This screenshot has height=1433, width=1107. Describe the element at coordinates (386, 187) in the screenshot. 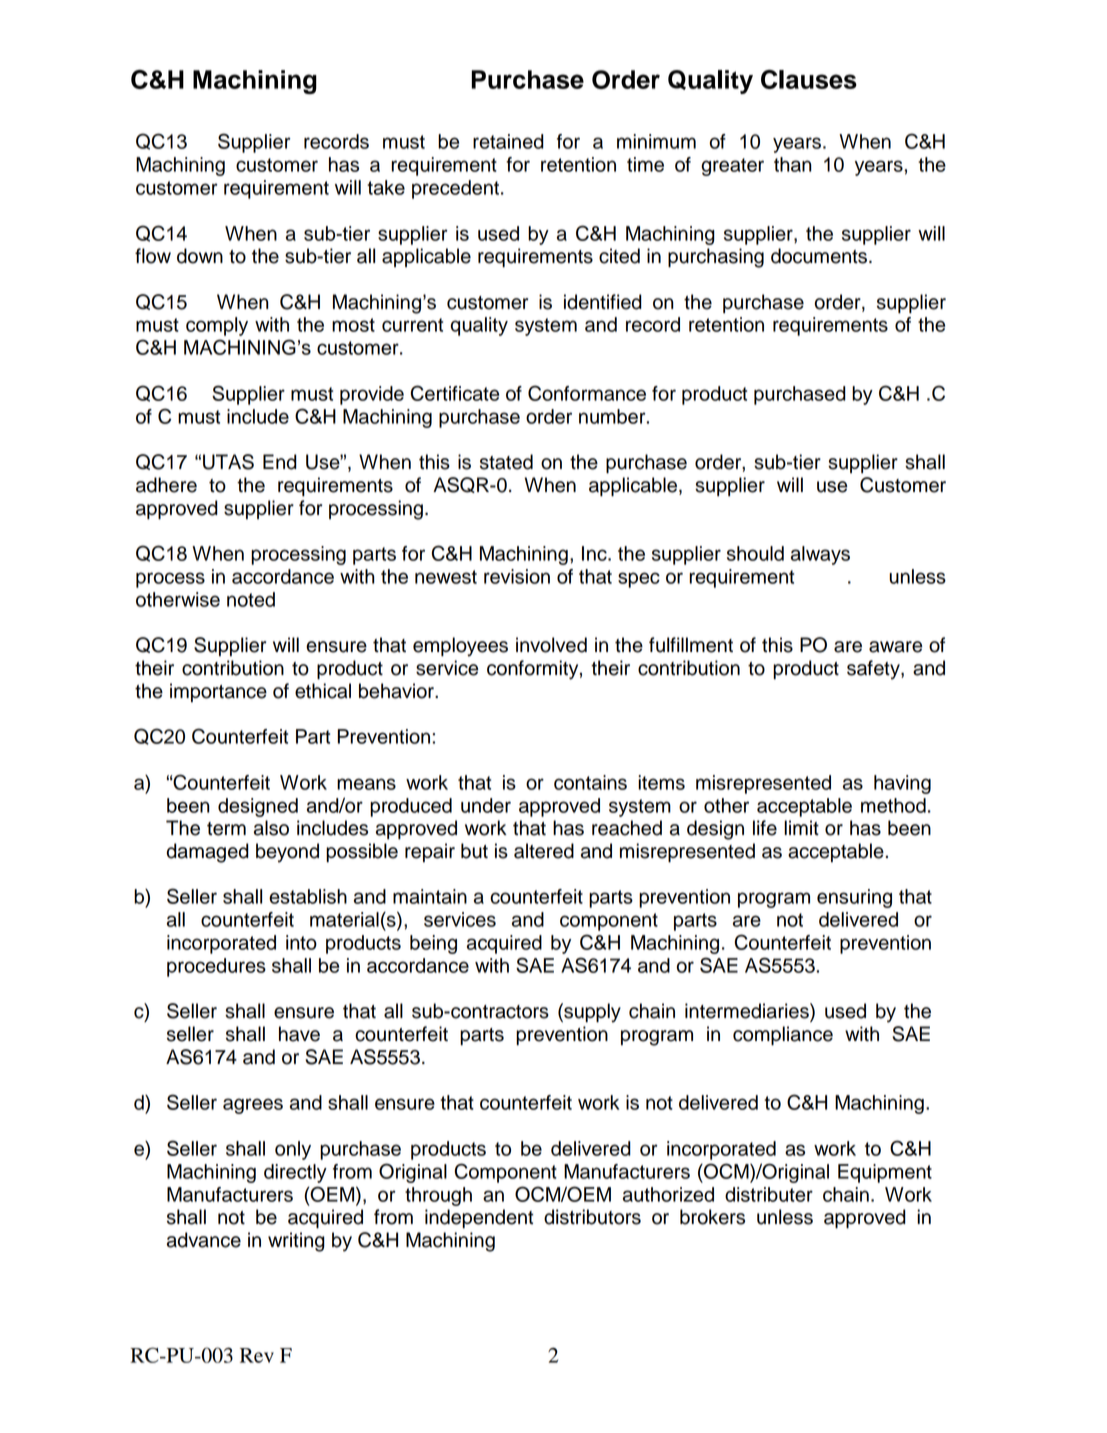

I see `take` at that location.
